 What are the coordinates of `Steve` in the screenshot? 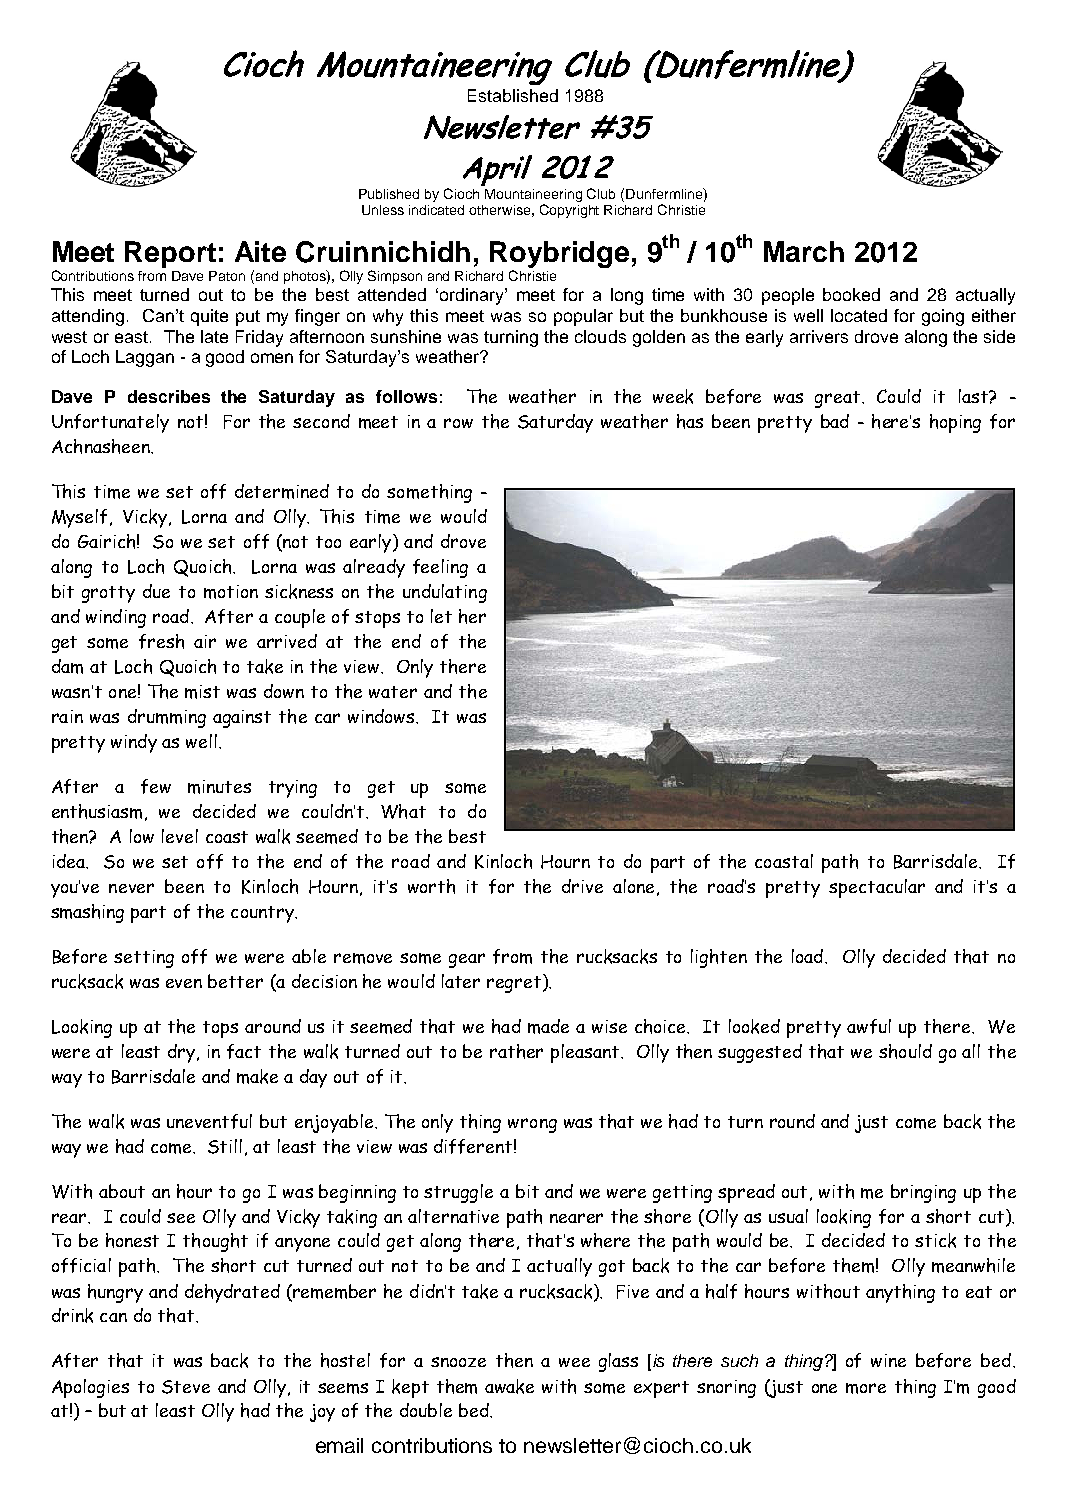 It's located at (186, 1387).
